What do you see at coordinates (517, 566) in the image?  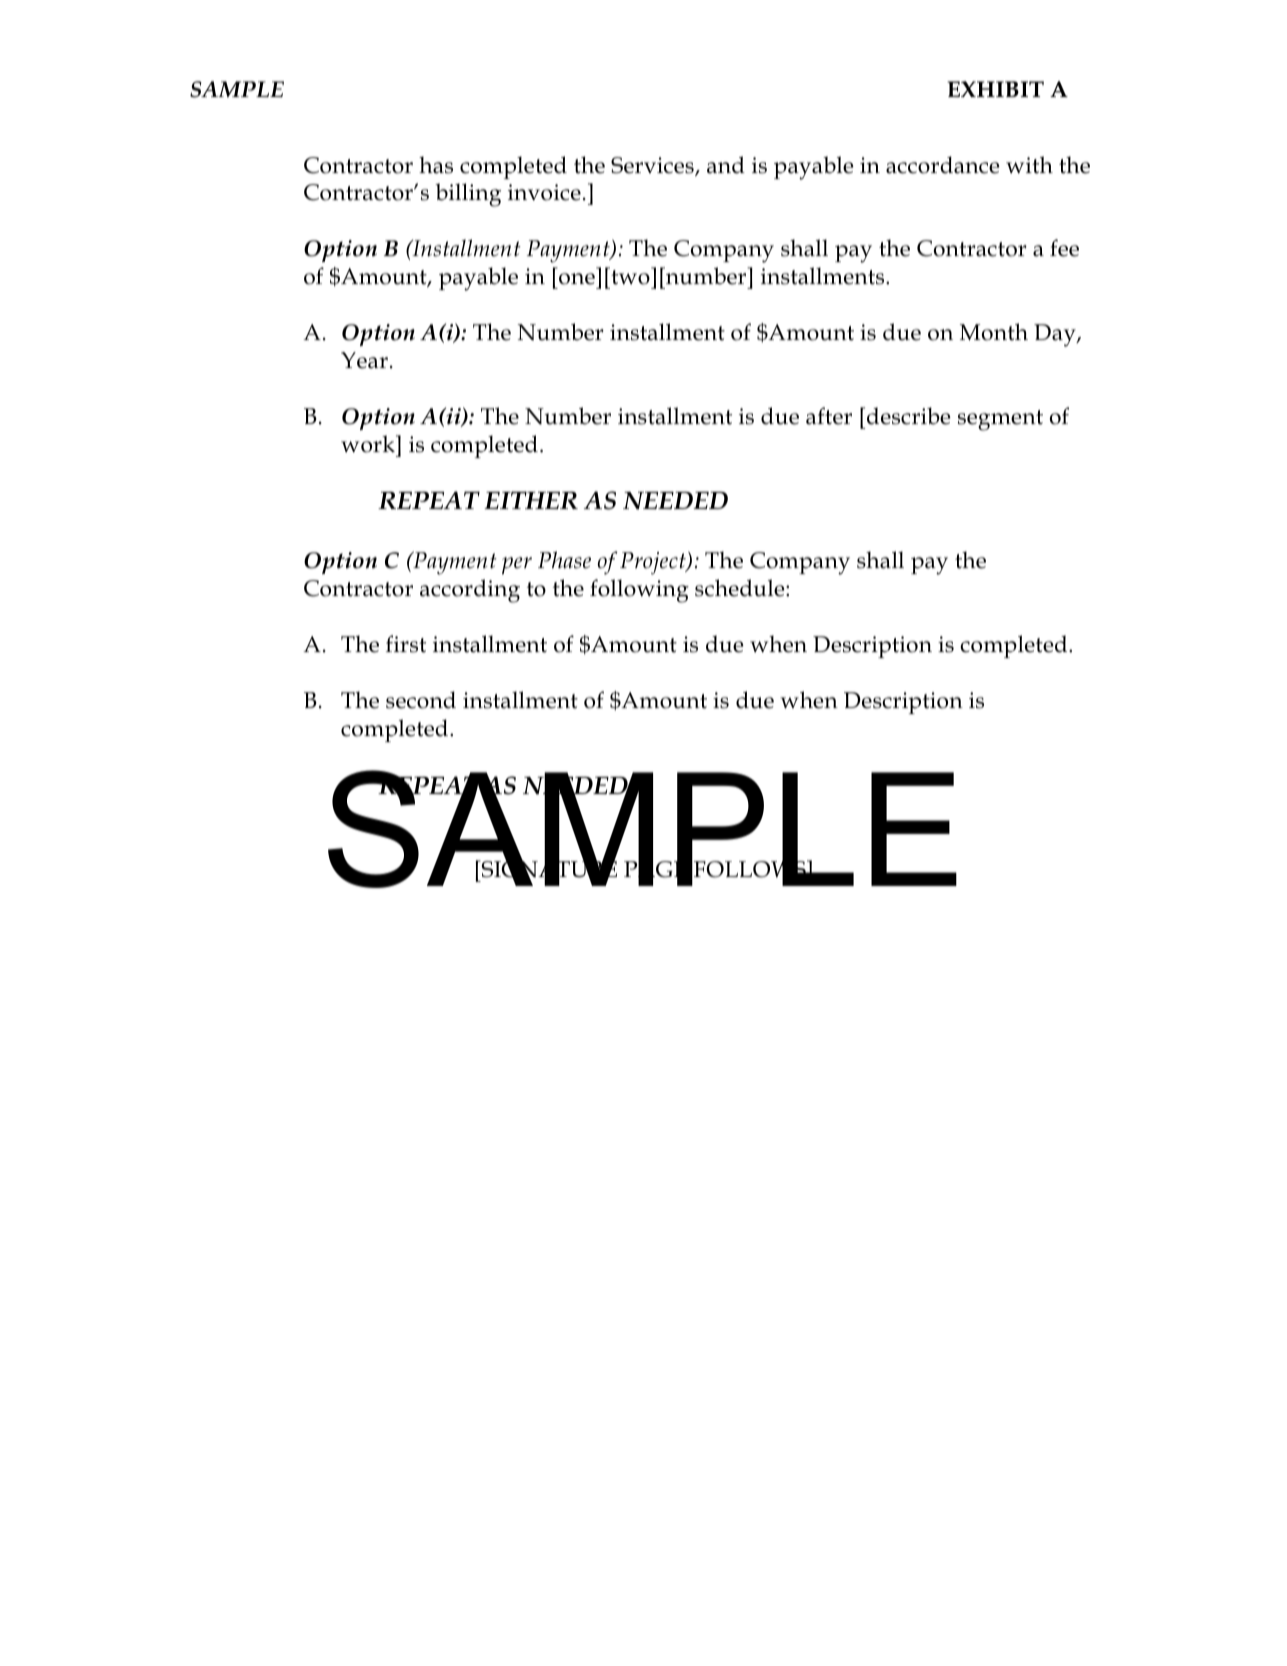 I see `per` at bounding box center [517, 566].
